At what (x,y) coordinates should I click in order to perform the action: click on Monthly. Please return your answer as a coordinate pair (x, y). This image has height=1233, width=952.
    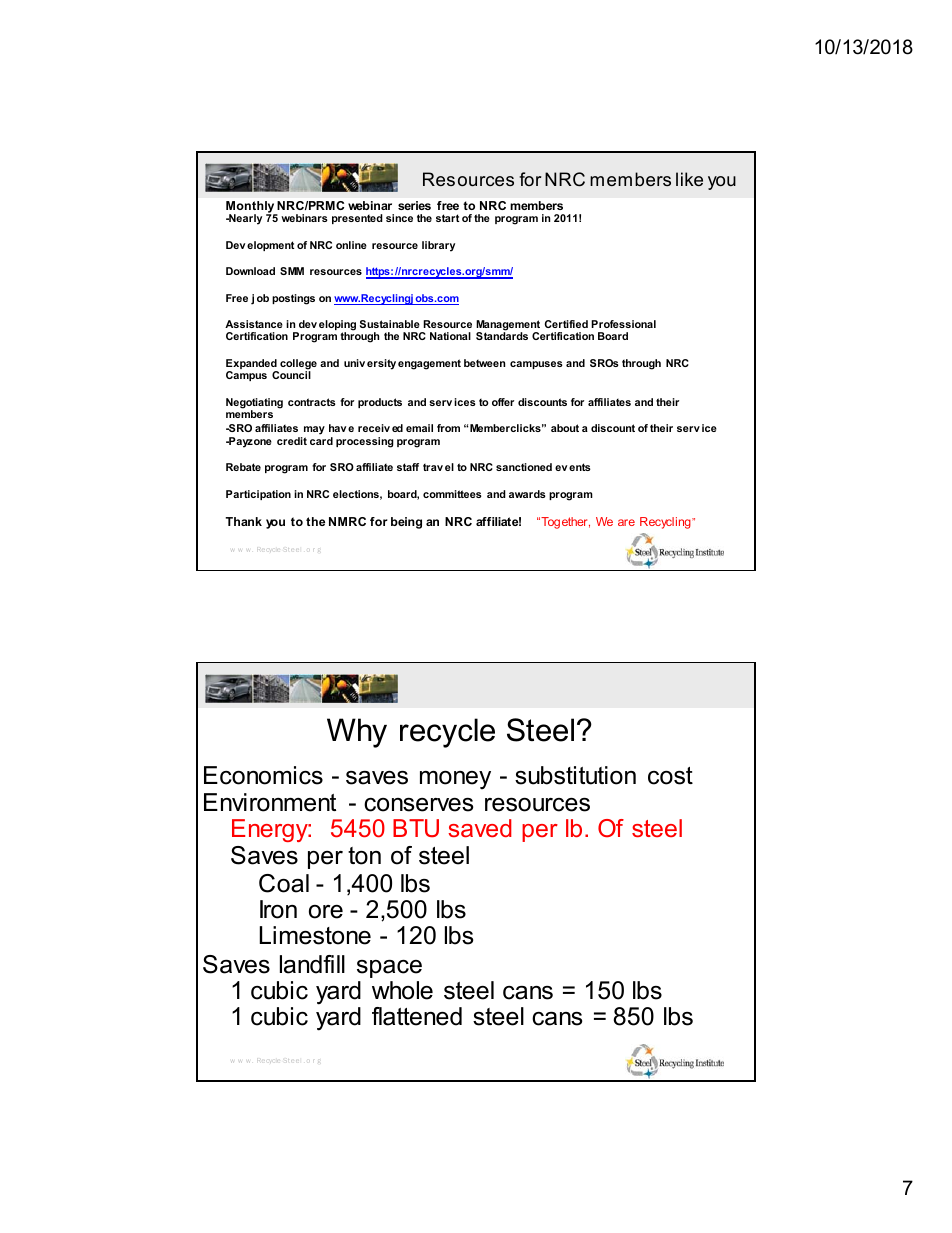
    Looking at the image, I should click on (251, 208).
